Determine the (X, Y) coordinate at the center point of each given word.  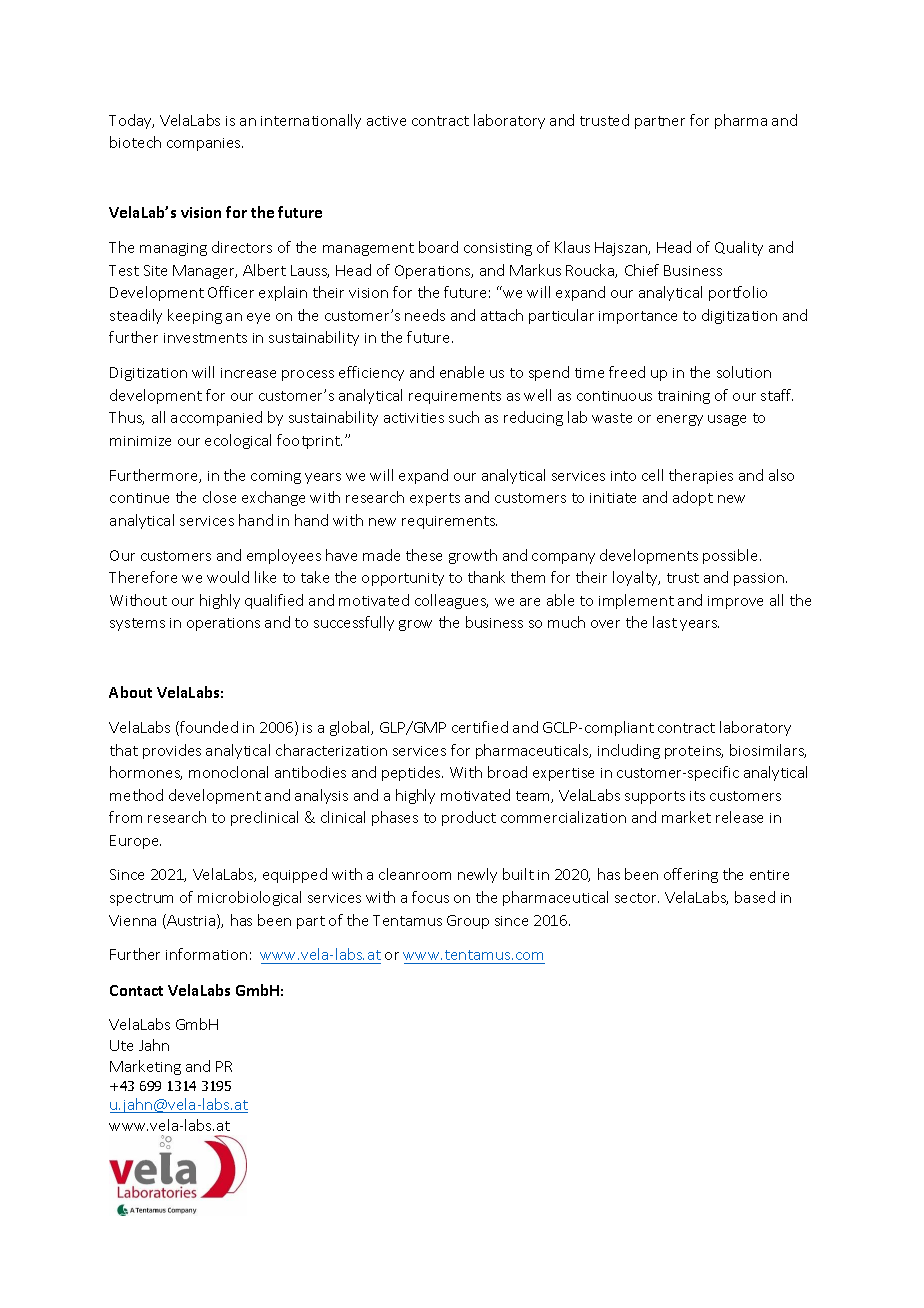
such (464, 417)
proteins (694, 752)
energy (680, 420)
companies (205, 144)
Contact (136, 990)
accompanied (216, 418)
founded (208, 728)
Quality (739, 248)
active (386, 121)
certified (480, 727)
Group (468, 922)
